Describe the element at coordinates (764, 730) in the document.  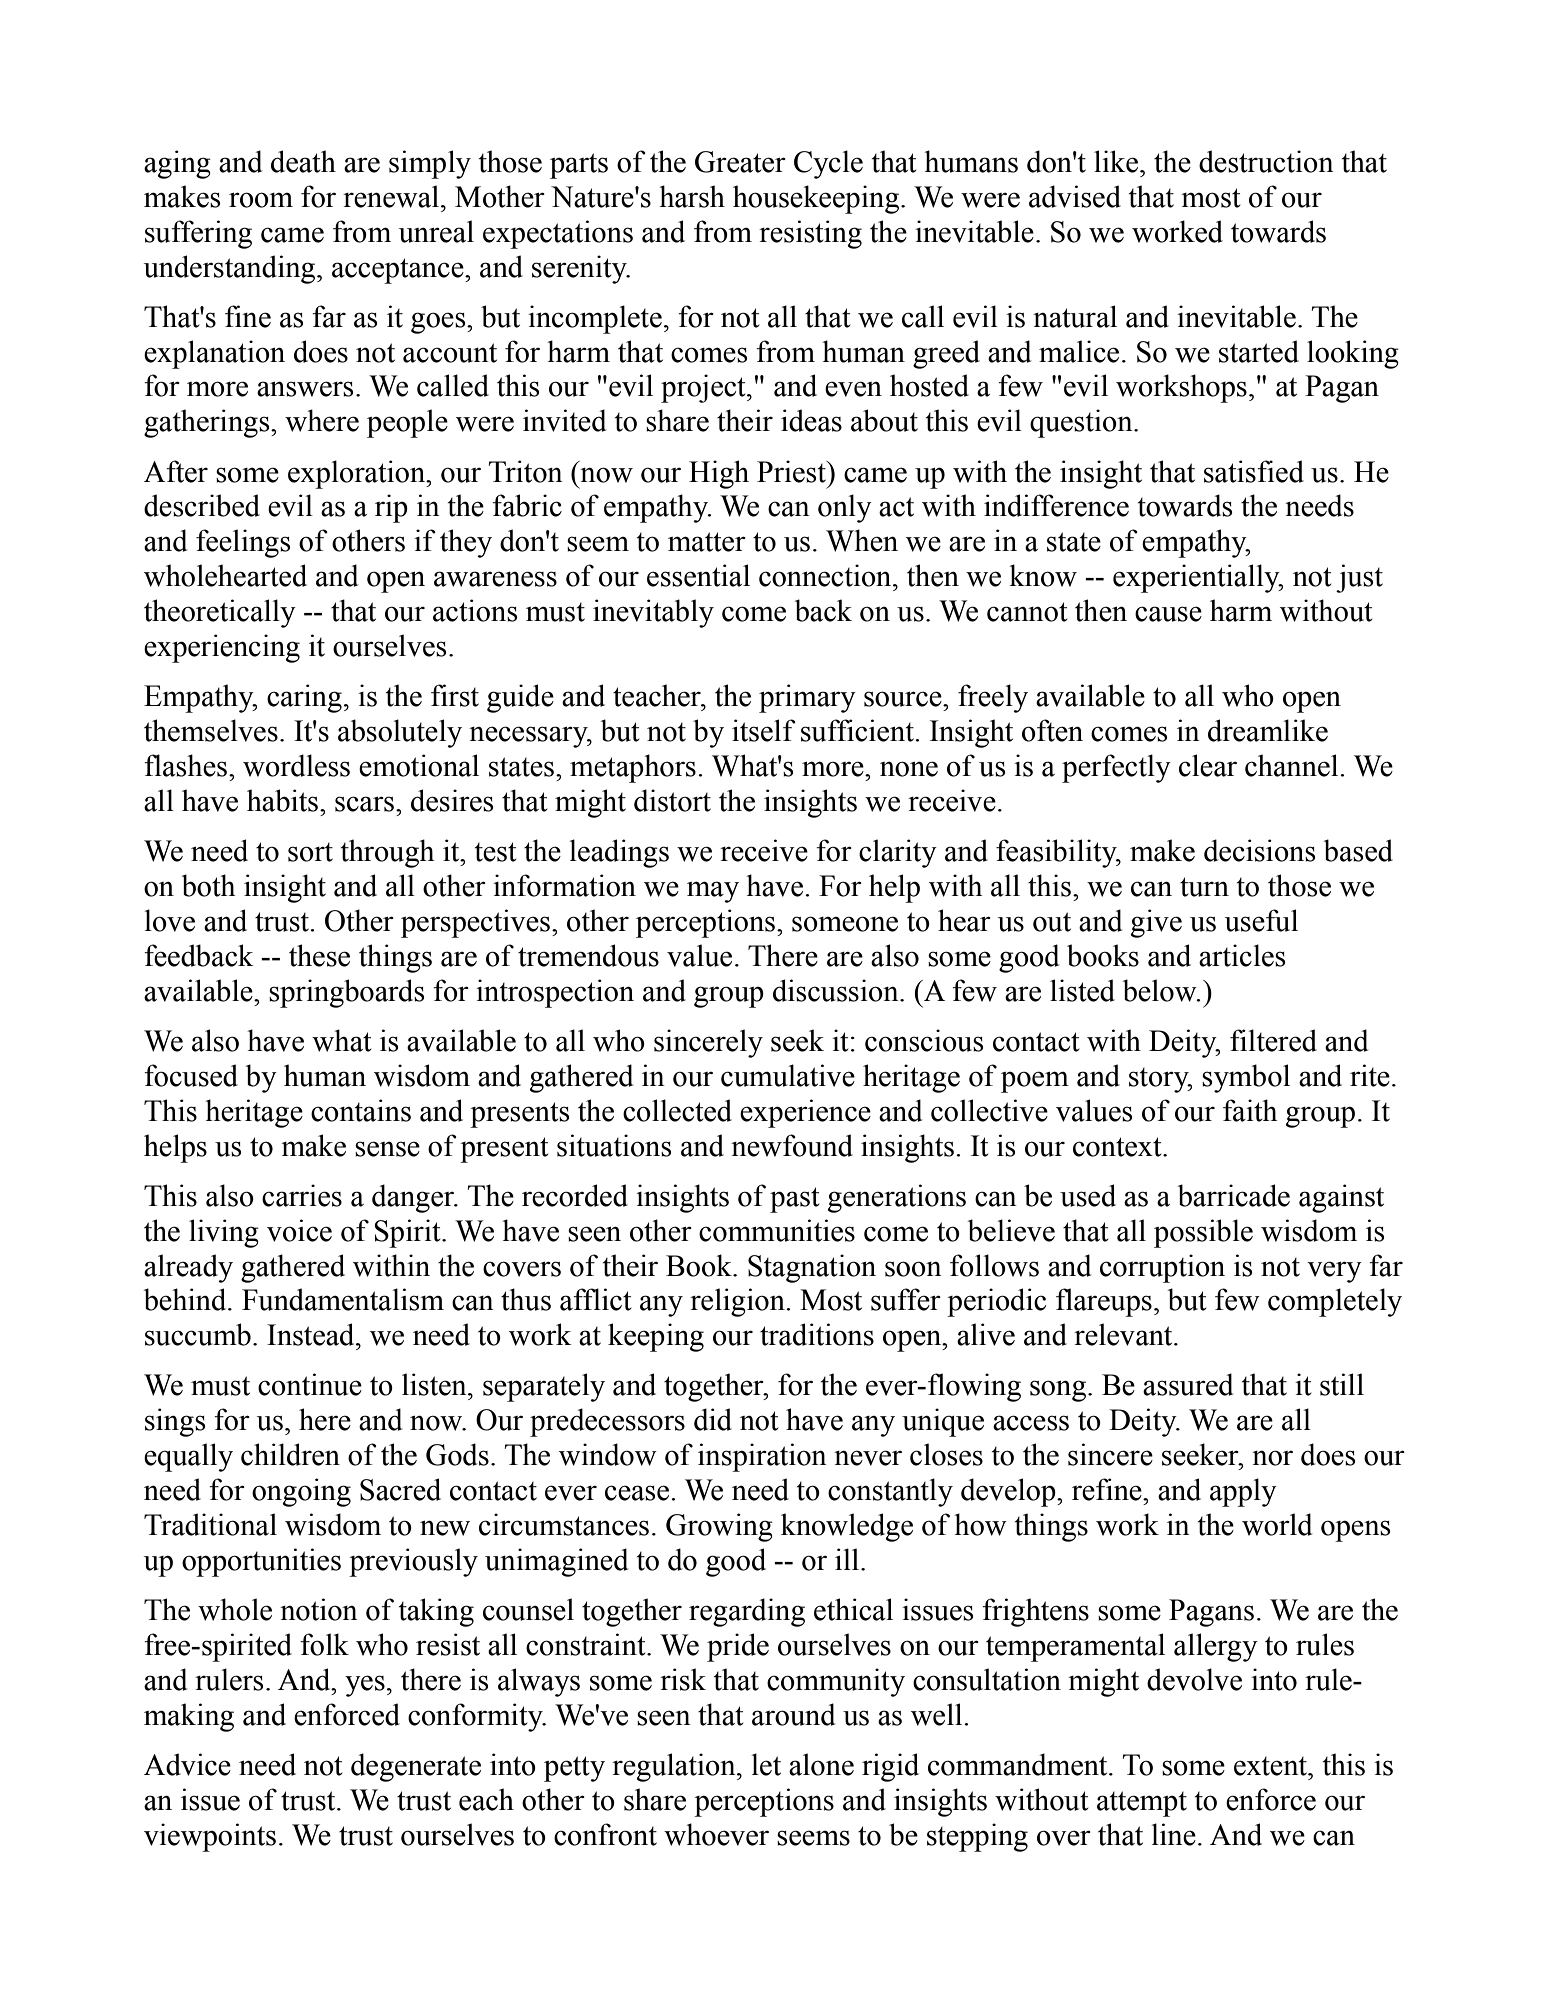
I see `itself` at that location.
